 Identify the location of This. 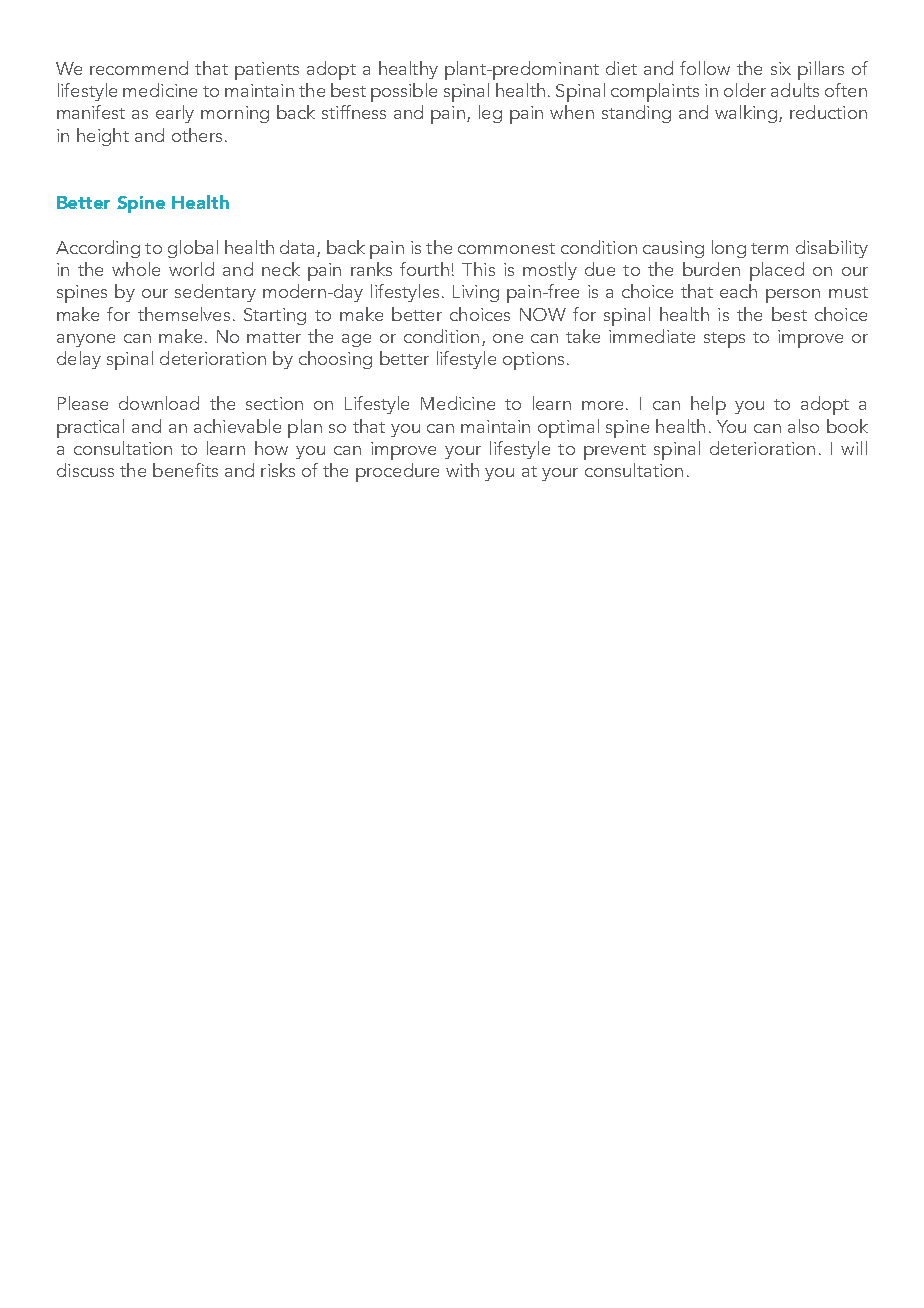
(478, 269).
